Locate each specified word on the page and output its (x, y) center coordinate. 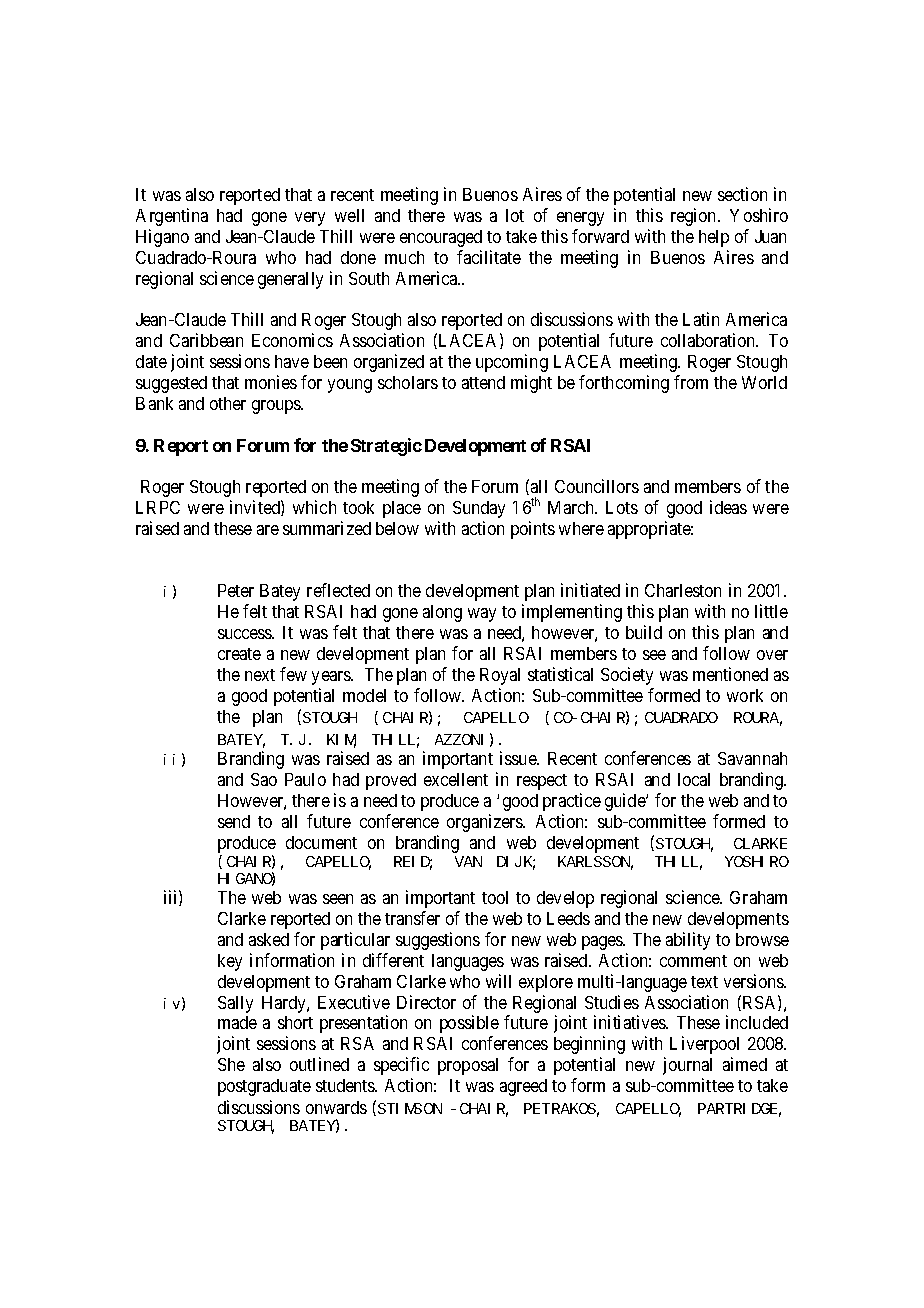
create (239, 654)
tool (495, 897)
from (691, 382)
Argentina (172, 217)
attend (483, 382)
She (231, 1064)
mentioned (730, 674)
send (234, 821)
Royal (500, 676)
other (228, 403)
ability (688, 941)
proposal (468, 1066)
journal (687, 1066)
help (714, 238)
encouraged (441, 238)
